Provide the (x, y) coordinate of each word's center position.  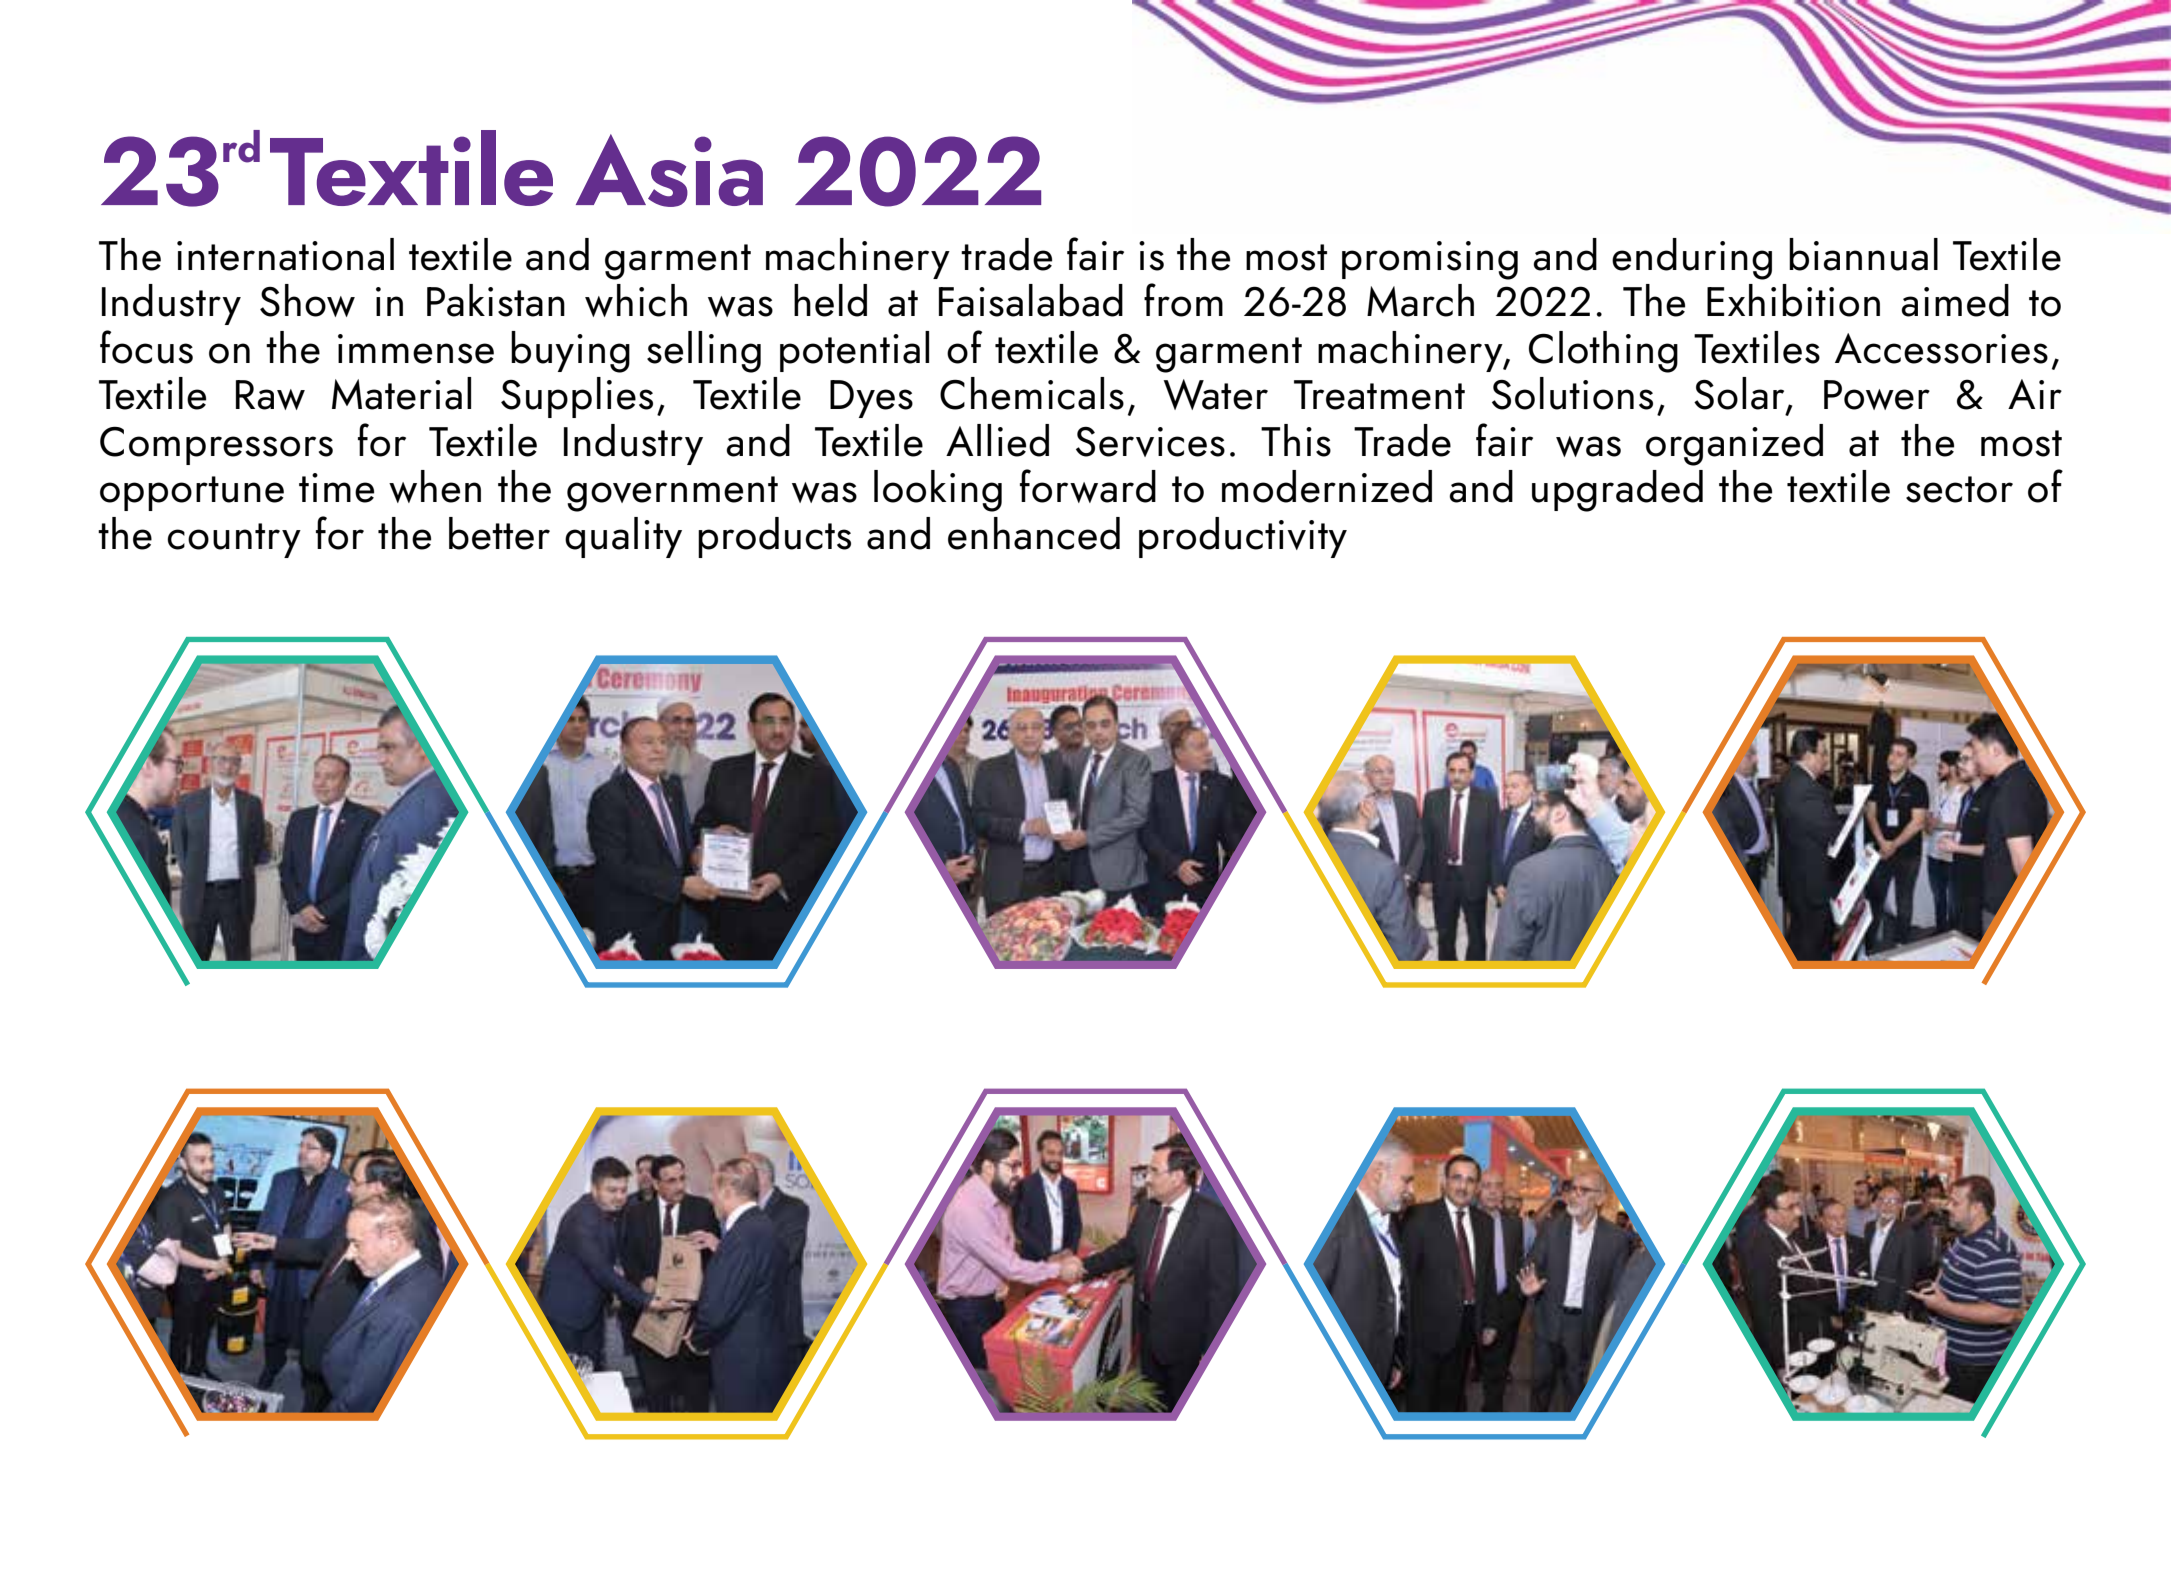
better (499, 533)
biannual (1863, 254)
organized (1734, 445)
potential (854, 351)
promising (1430, 260)
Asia (669, 170)
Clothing (1603, 352)
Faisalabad (1031, 300)
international (285, 254)
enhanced (1034, 533)
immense (416, 349)
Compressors (216, 445)
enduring (1692, 259)
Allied (997, 440)
